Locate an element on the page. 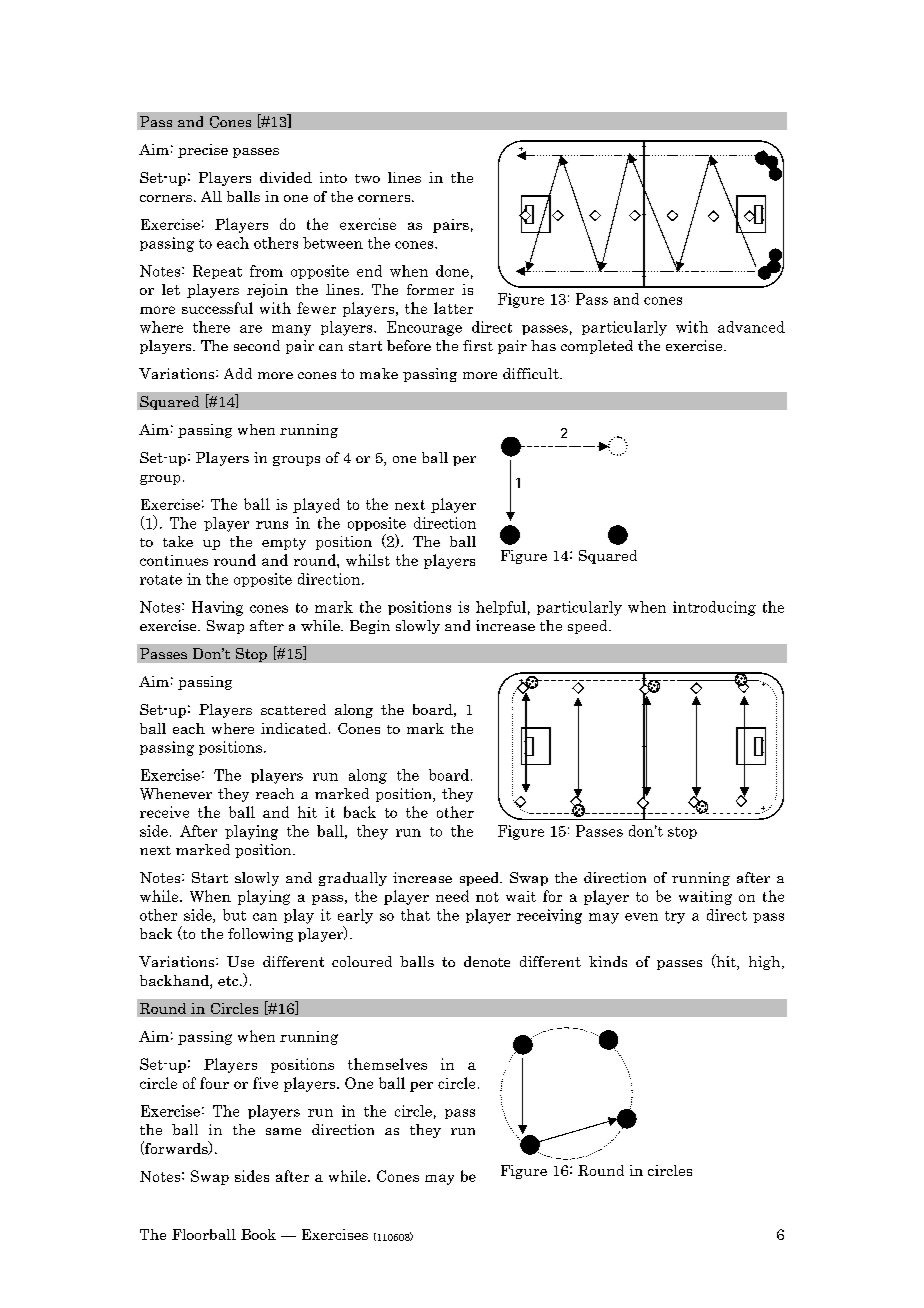 The image size is (924, 1308). high is located at coordinates (766, 963).
